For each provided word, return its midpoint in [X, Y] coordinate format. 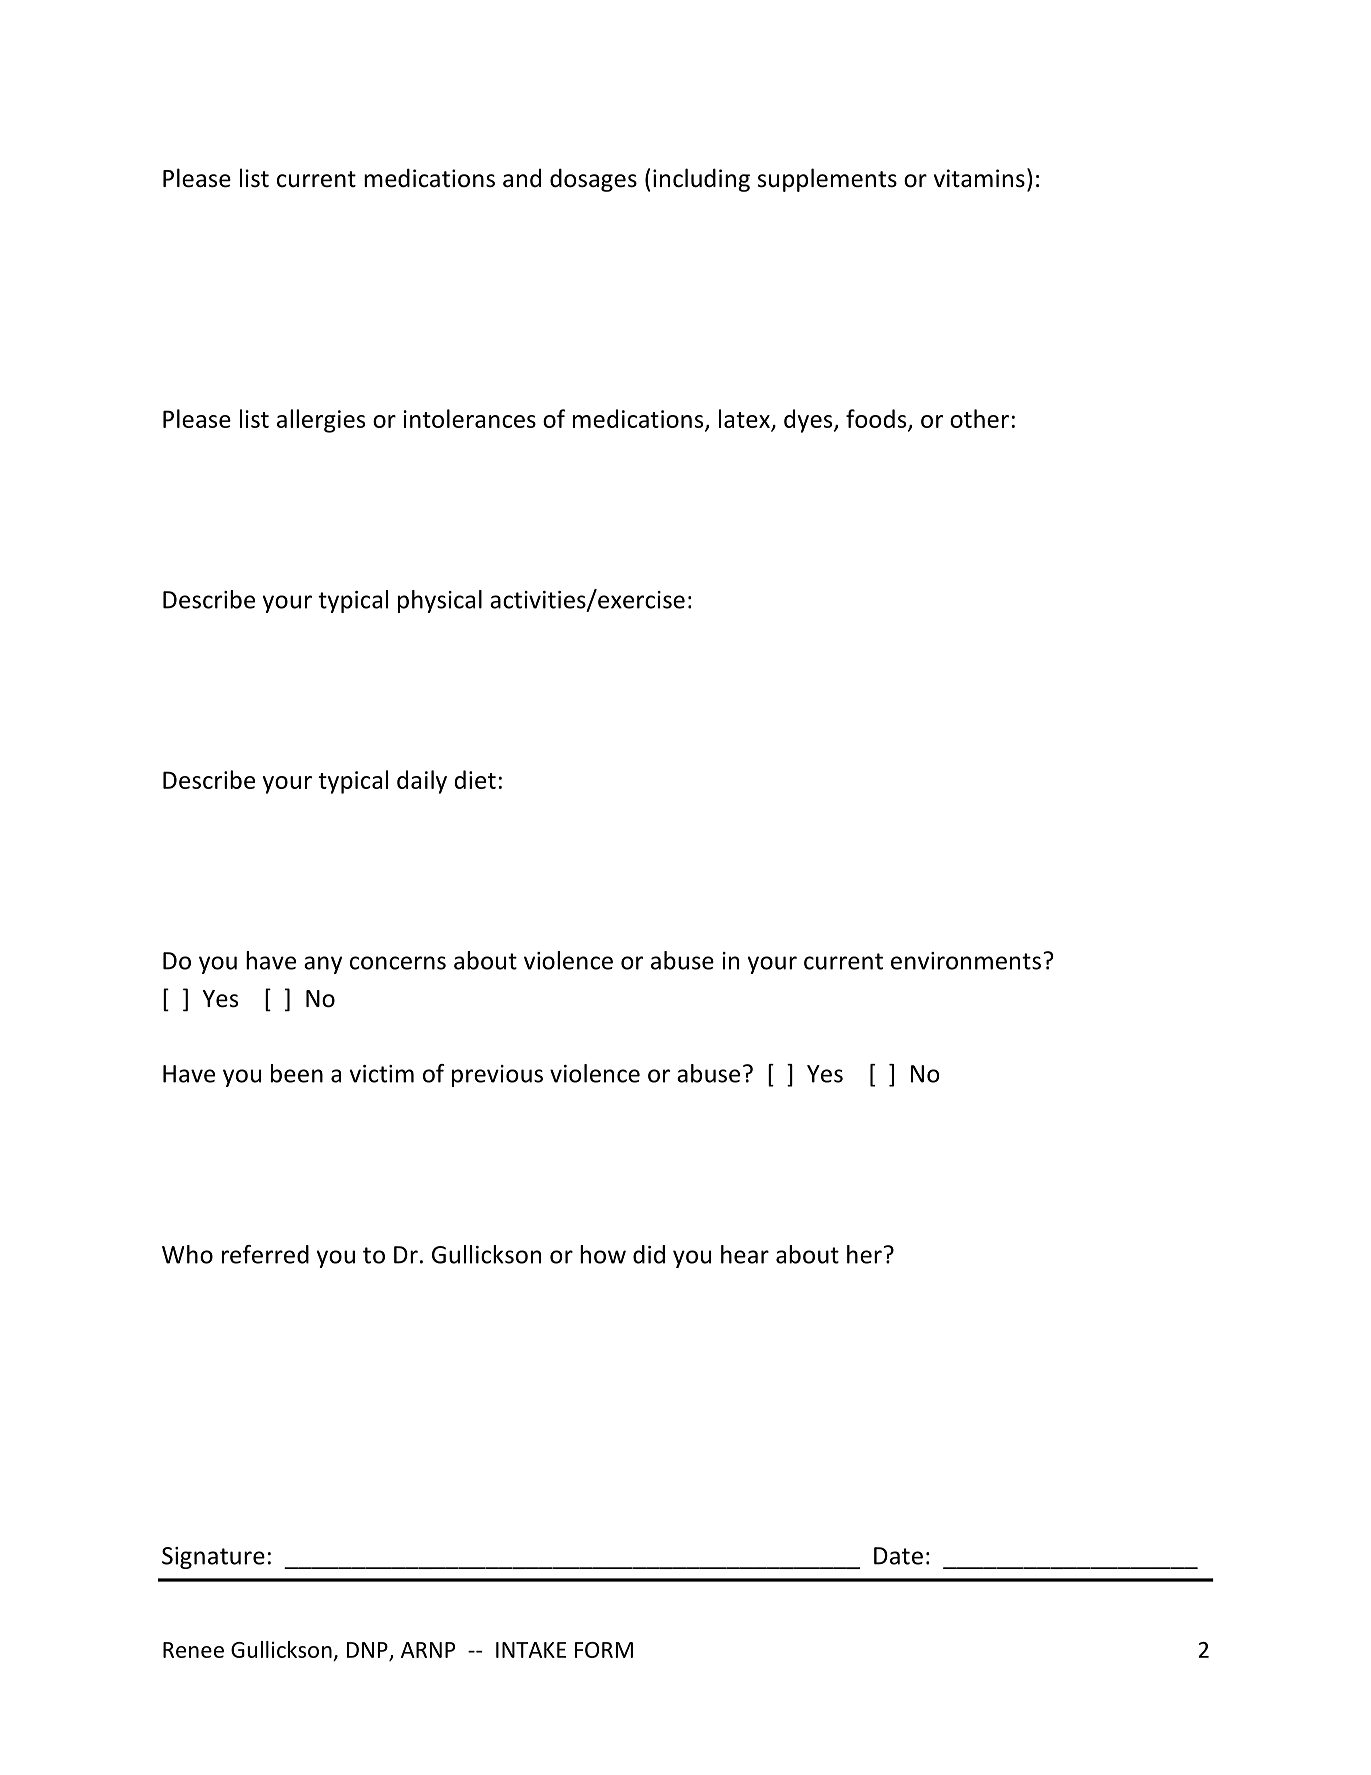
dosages [593, 180]
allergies [321, 421]
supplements [827, 180]
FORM [604, 1650]
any [323, 965]
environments [966, 961]
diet [475, 779]
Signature [213, 1558]
